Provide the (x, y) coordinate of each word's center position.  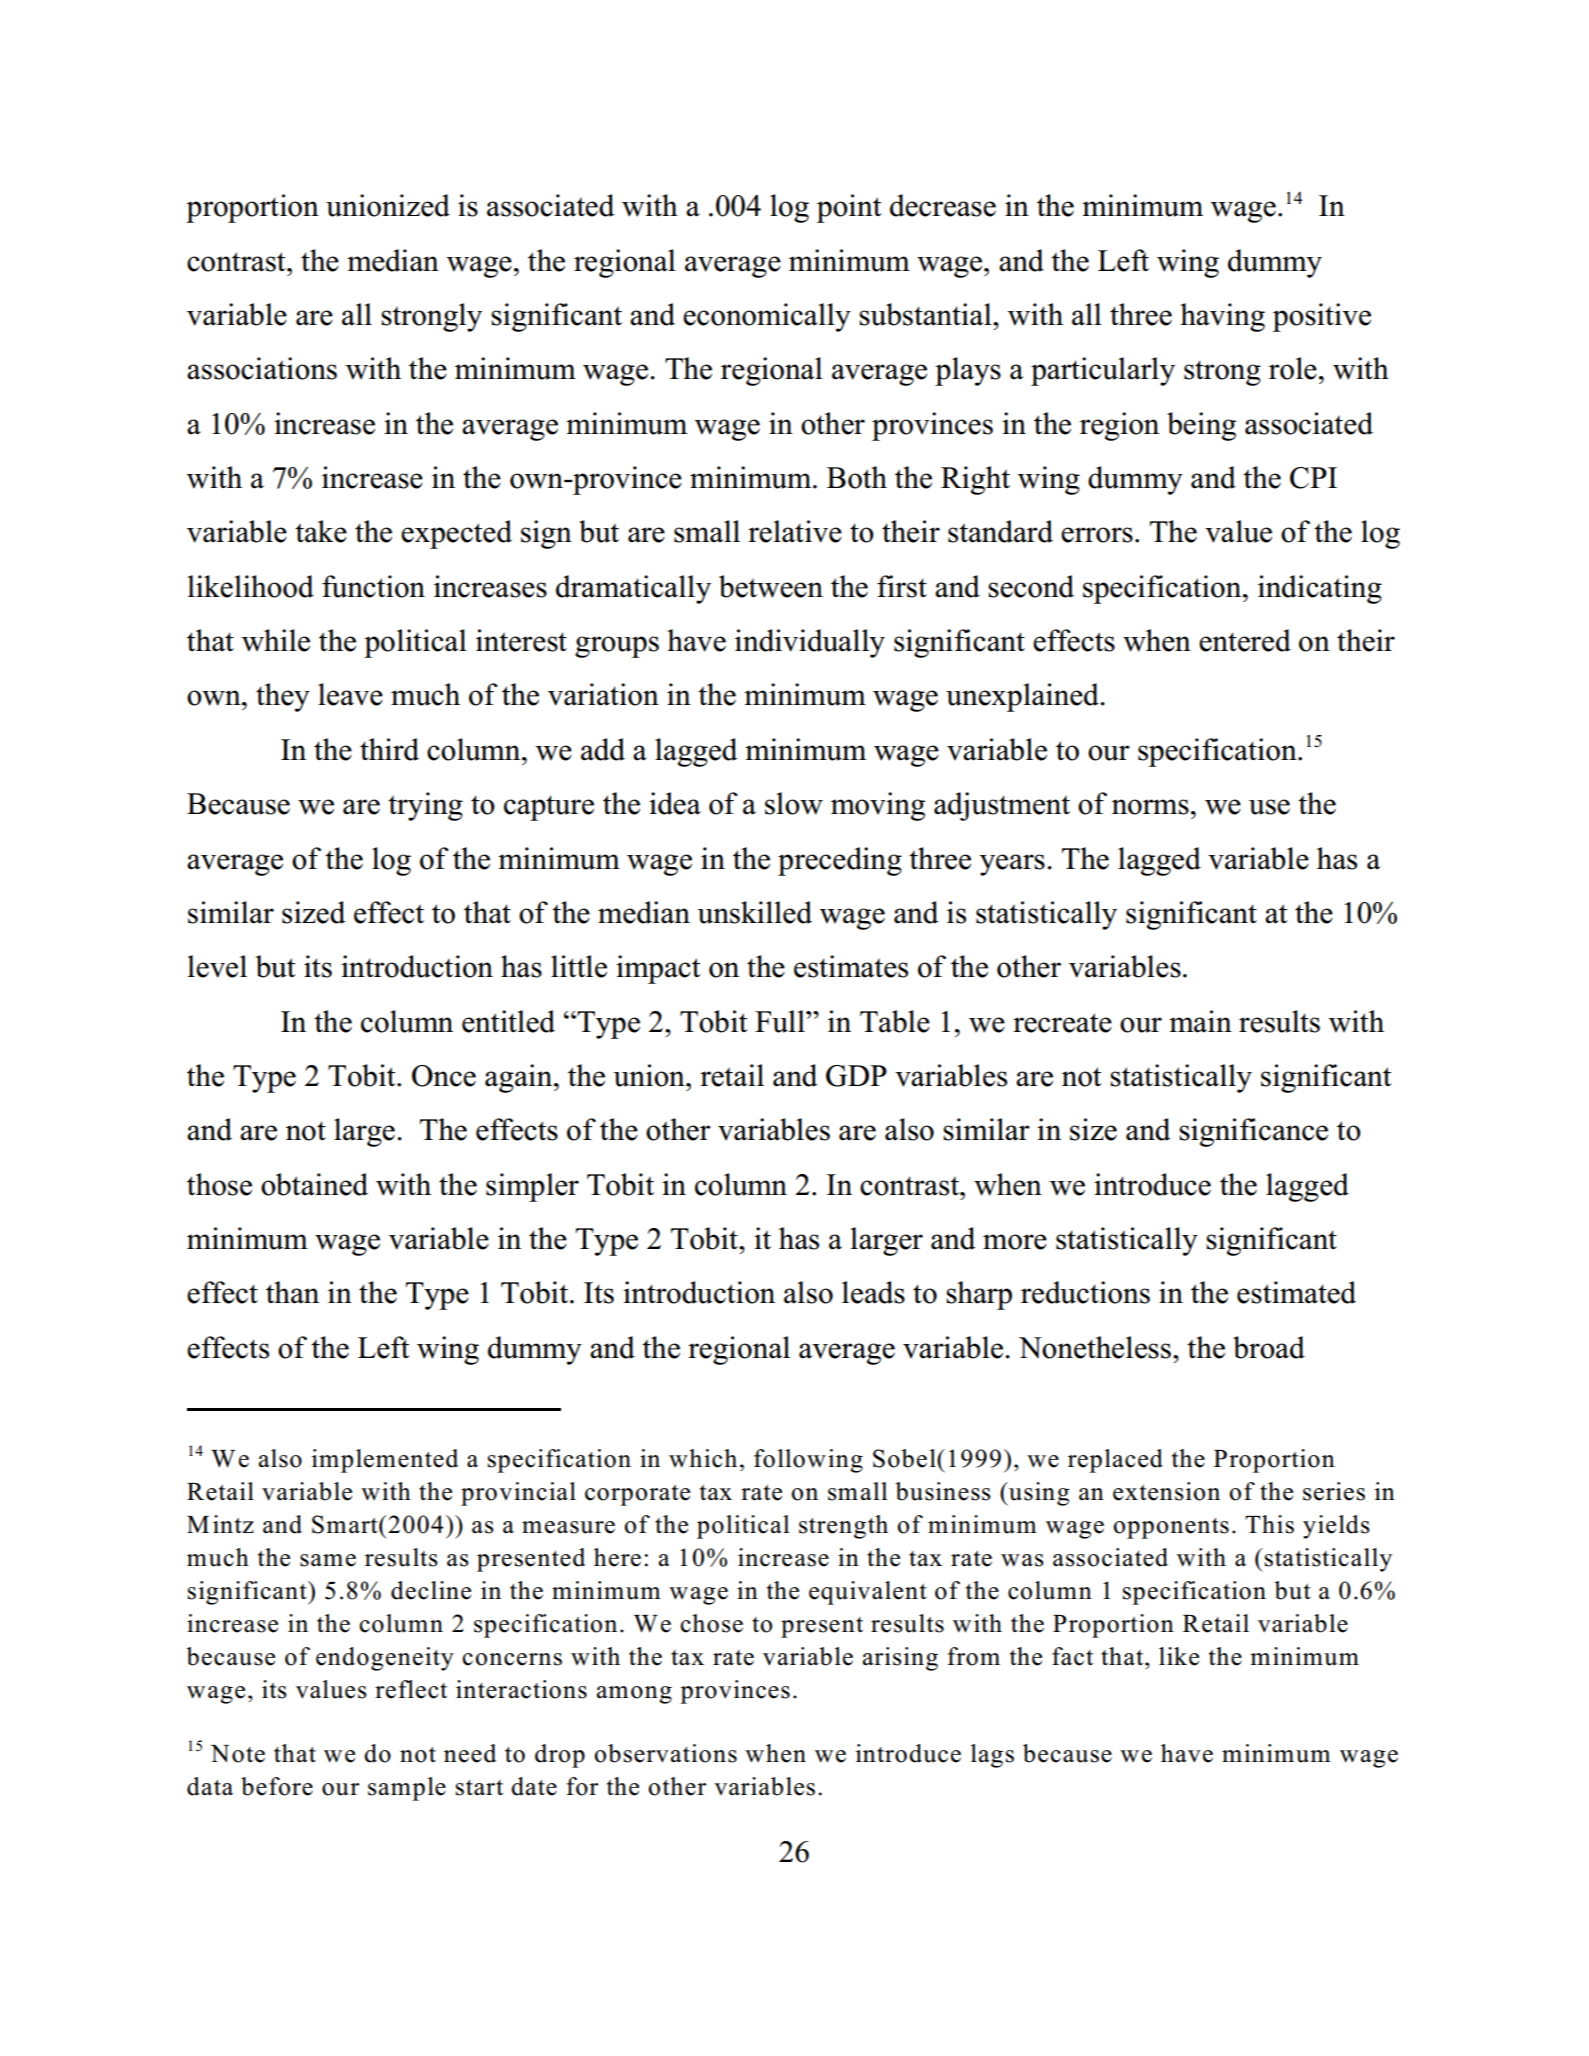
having (1222, 317)
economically (767, 317)
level (217, 966)
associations (262, 368)
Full (781, 1021)
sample (407, 1789)
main (1200, 1021)
